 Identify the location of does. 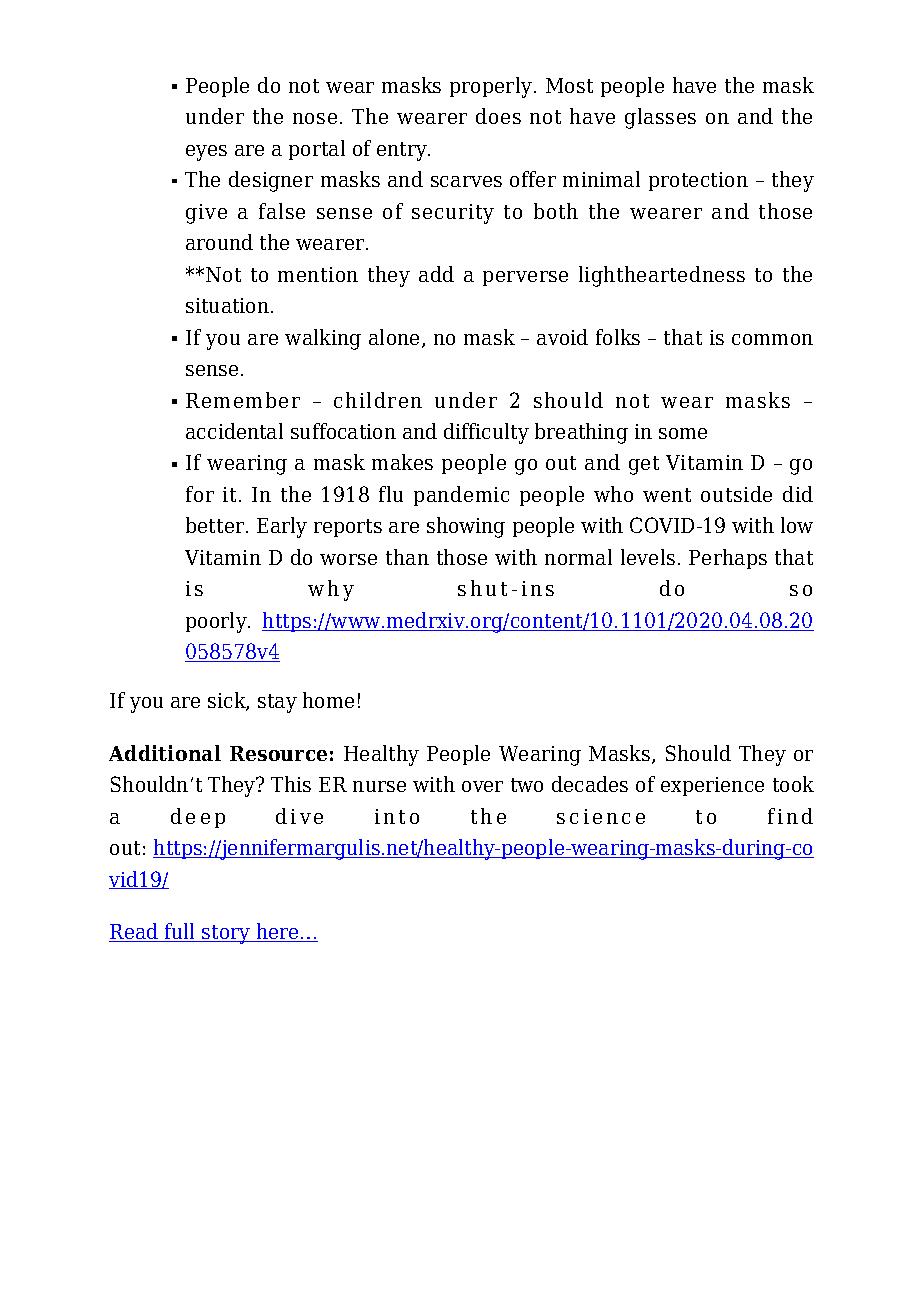
(498, 116).
